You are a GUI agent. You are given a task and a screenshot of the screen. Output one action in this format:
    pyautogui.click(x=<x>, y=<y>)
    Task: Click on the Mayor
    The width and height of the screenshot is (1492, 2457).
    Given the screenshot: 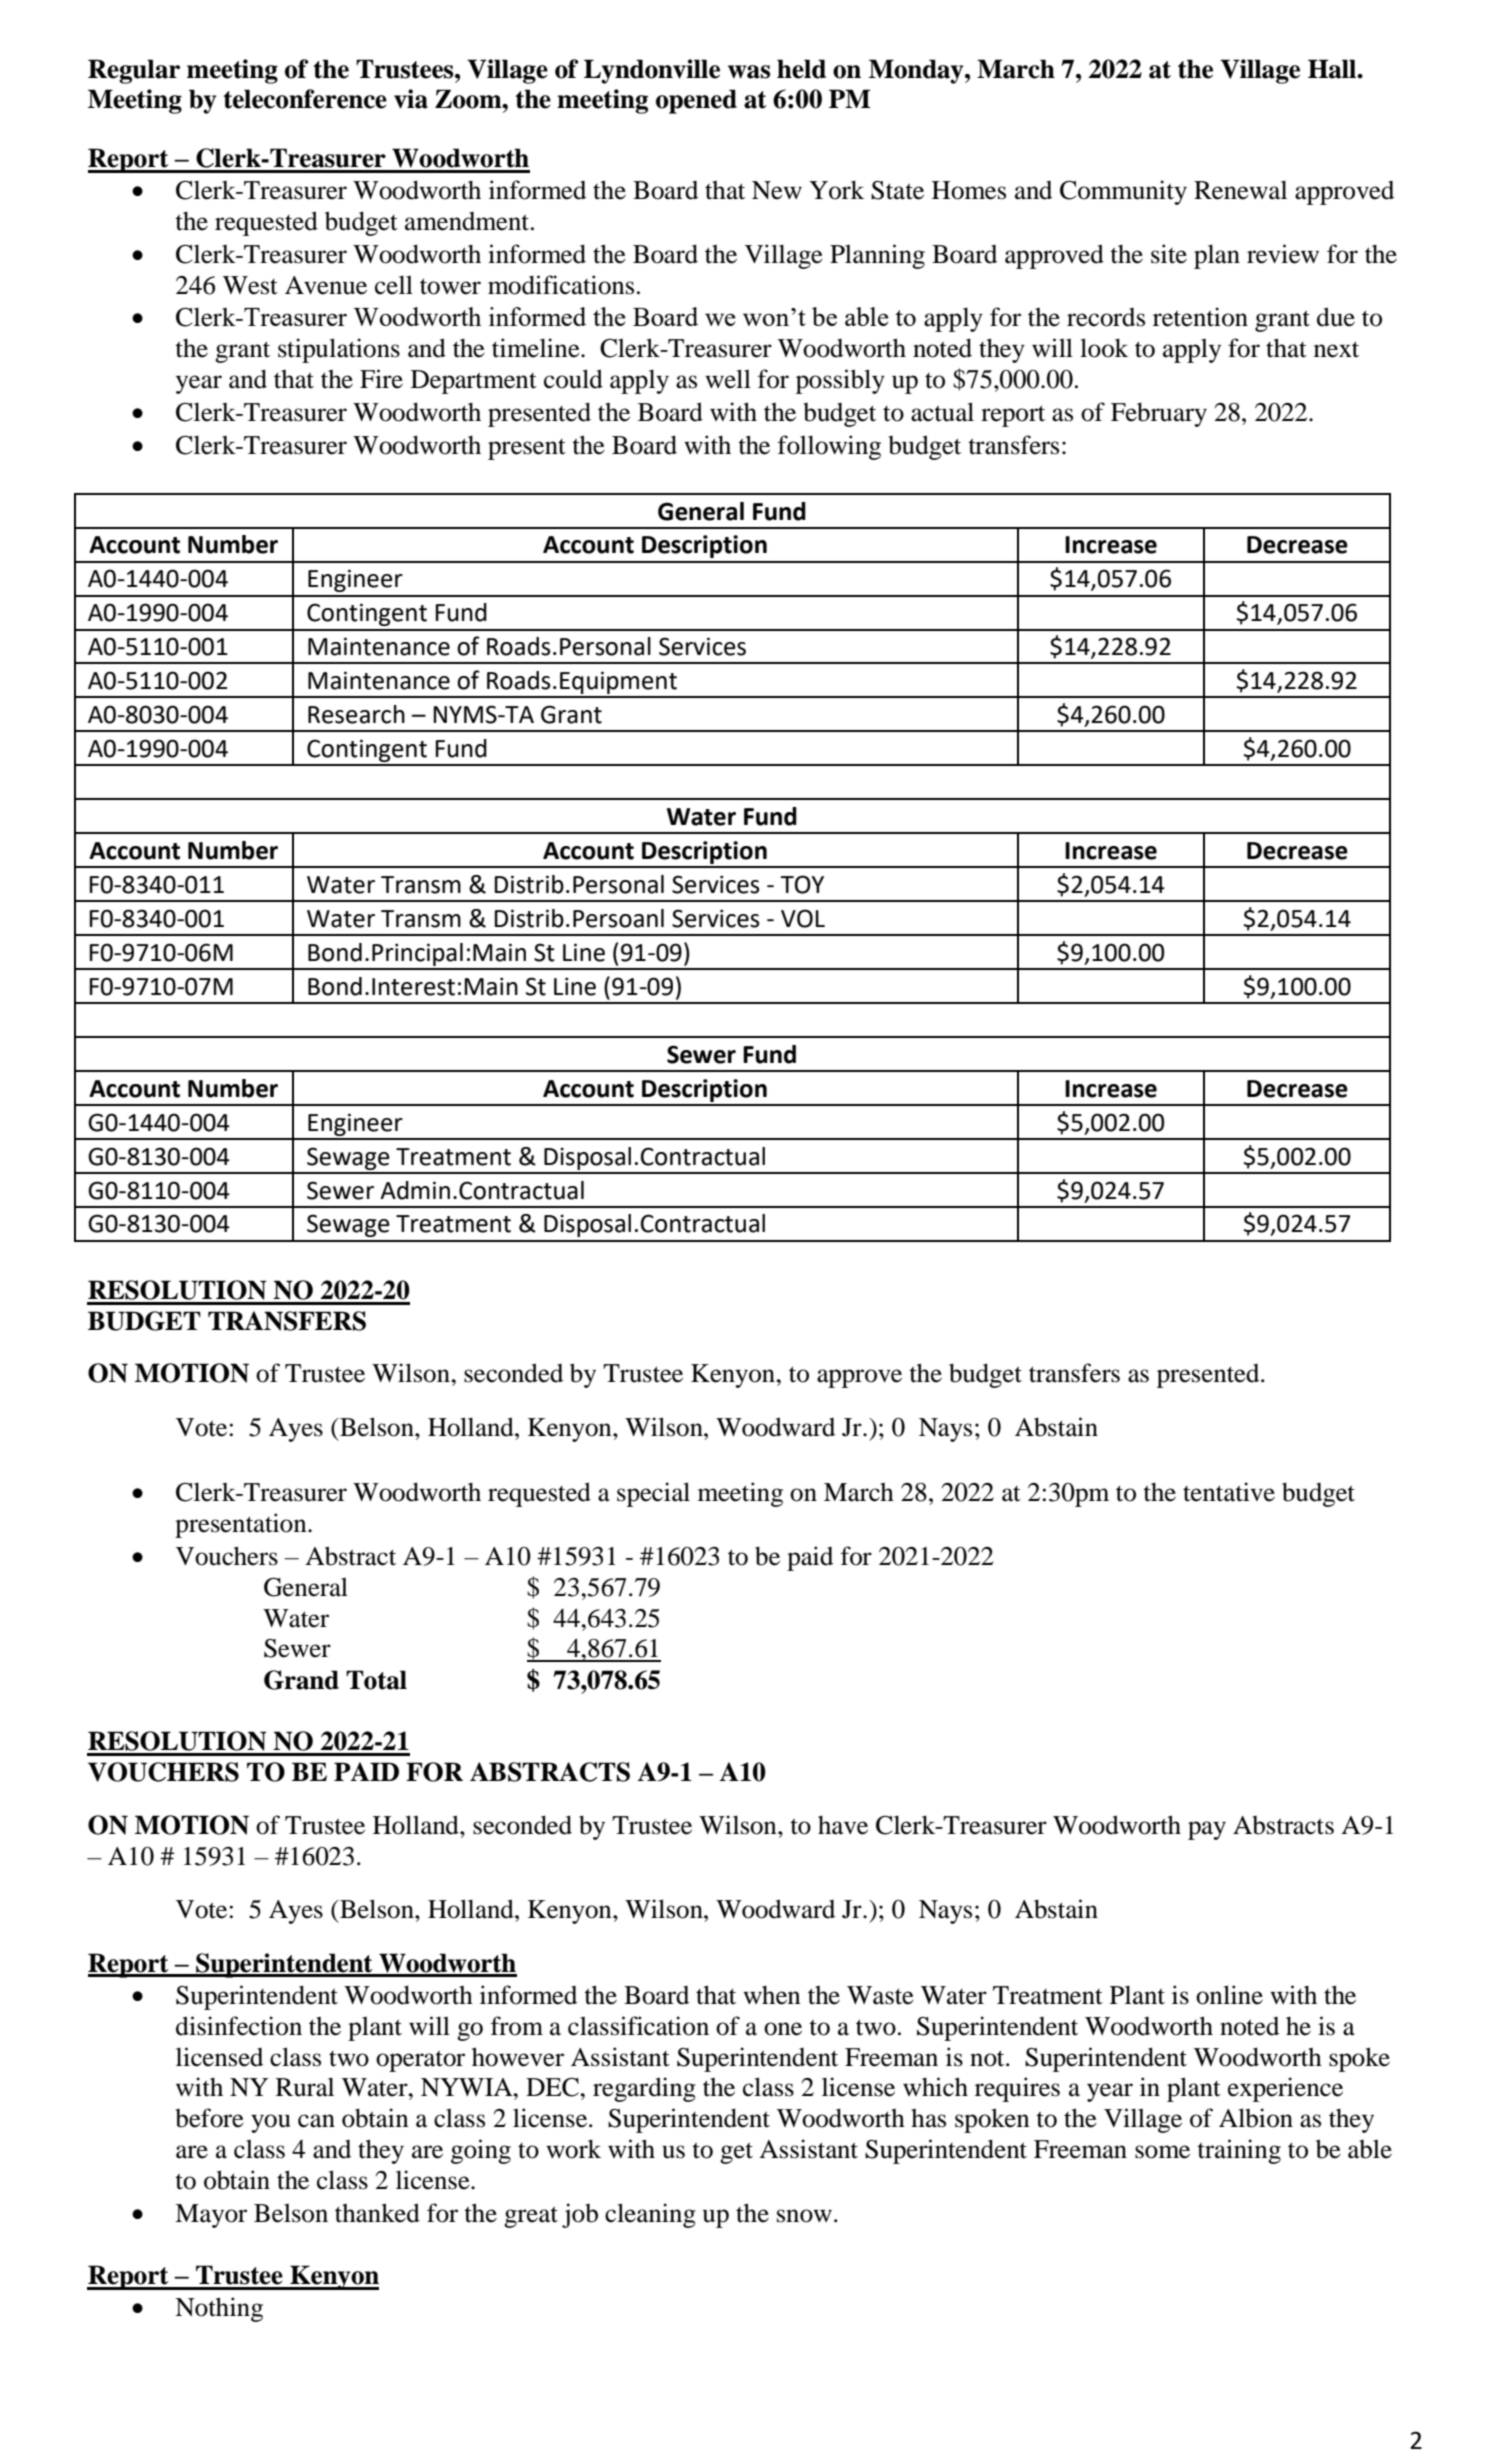 What is the action you would take?
    pyautogui.click(x=211, y=2216)
